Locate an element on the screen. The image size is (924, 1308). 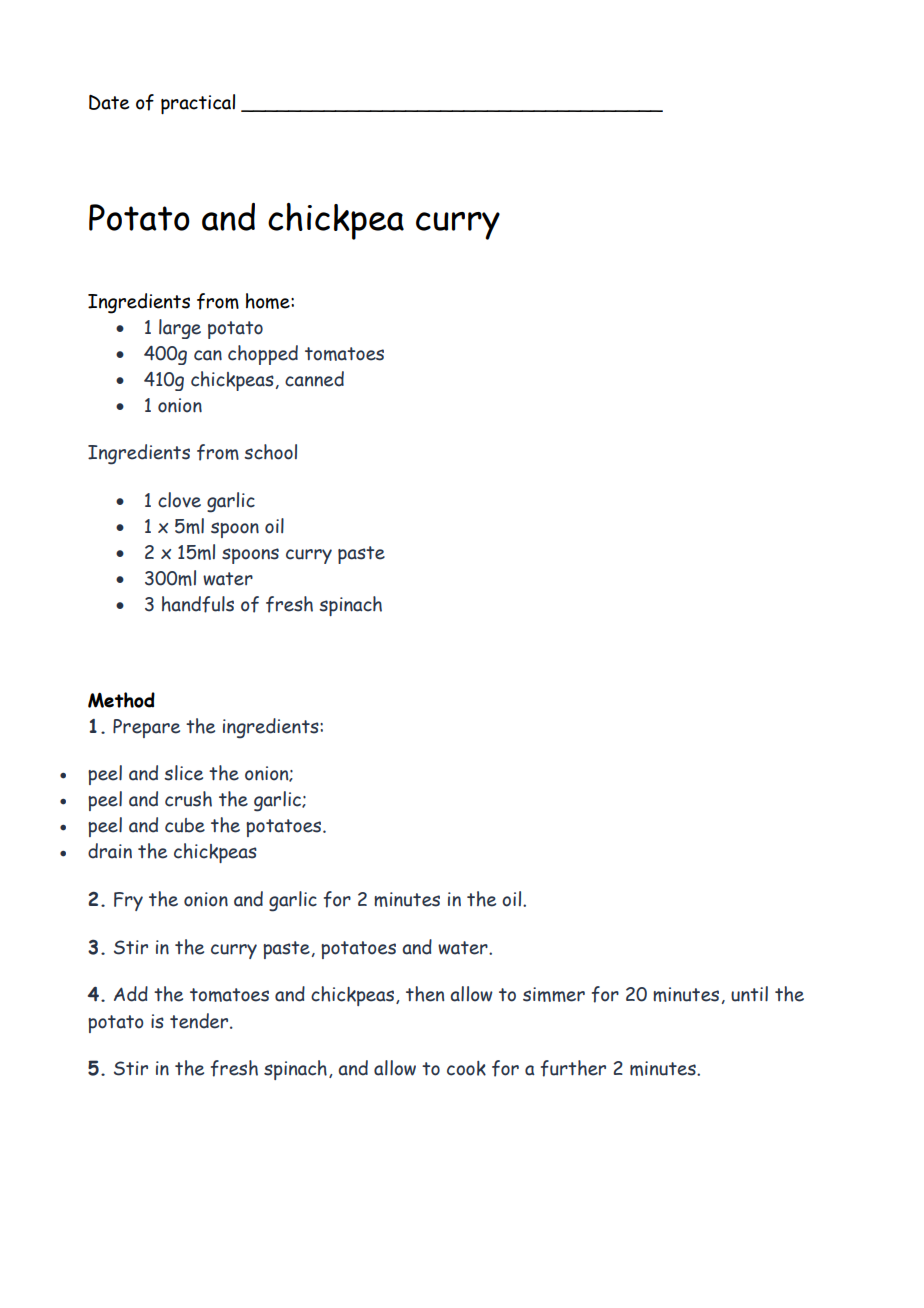
simmer is located at coordinates (554, 994).
